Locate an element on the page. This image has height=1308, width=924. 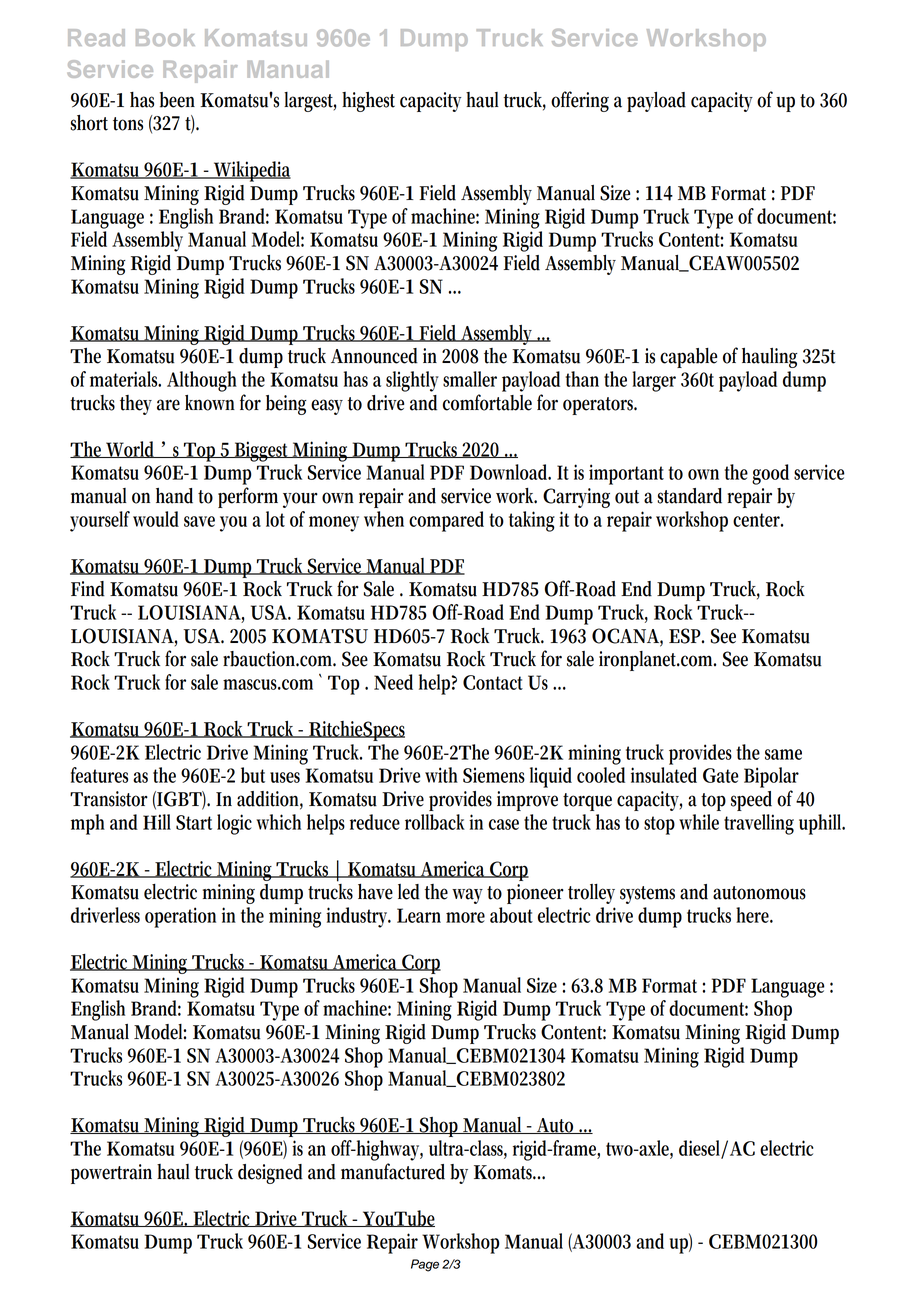
offering is located at coordinates (580, 101).
